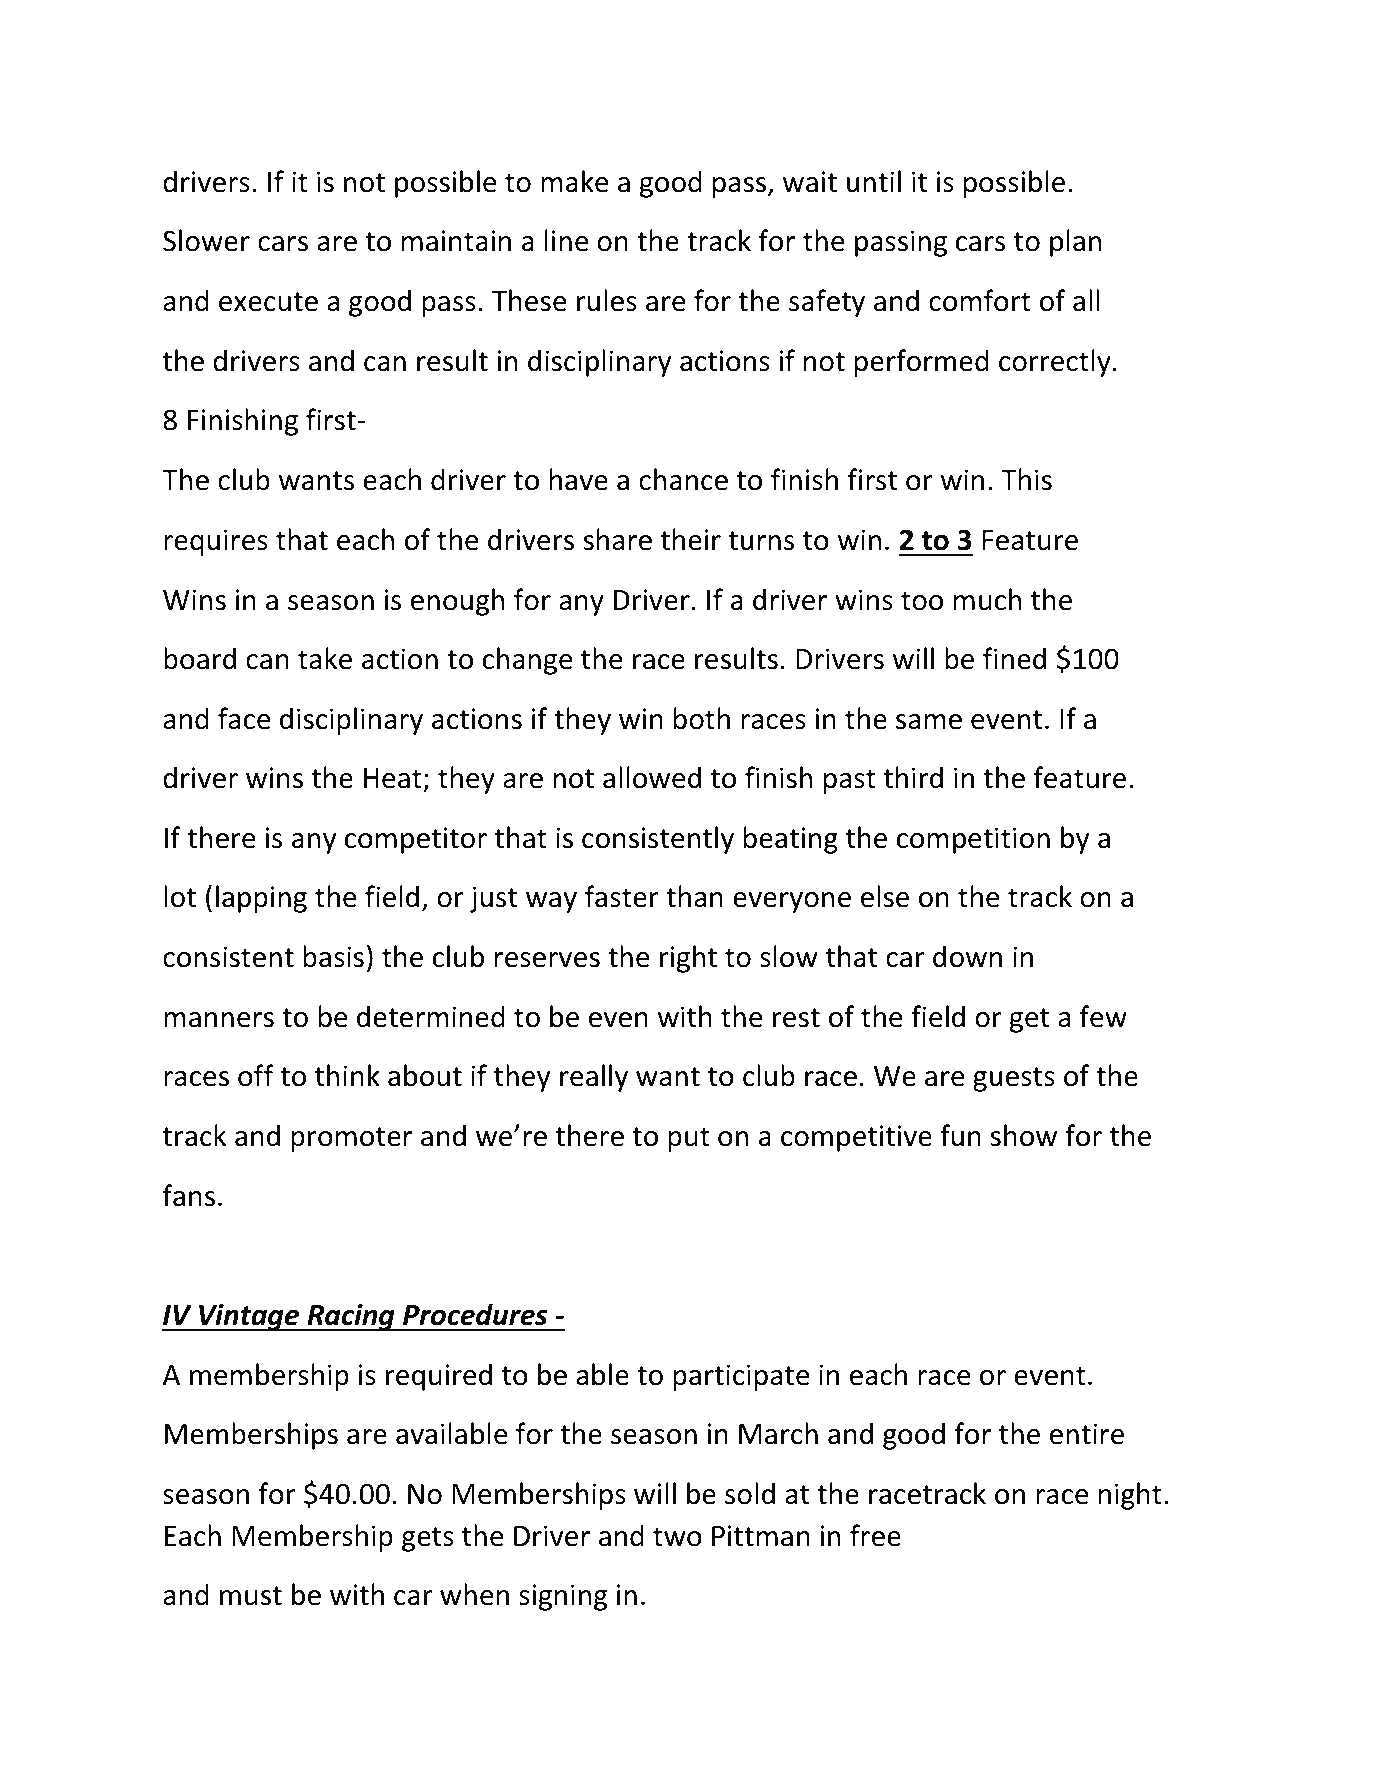  I want to click on plan, so click(1075, 243).
